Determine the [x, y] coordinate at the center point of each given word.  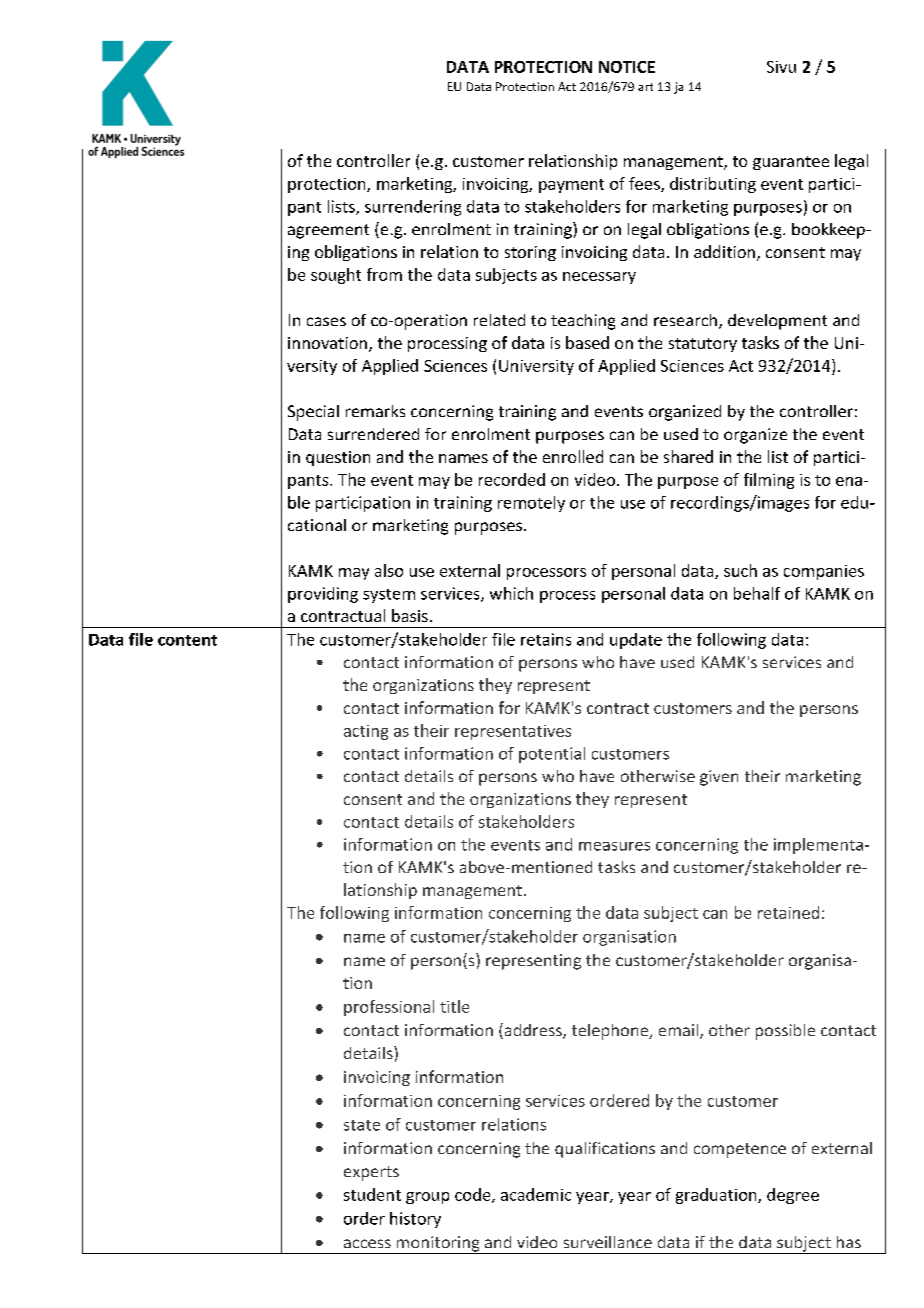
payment [571, 186]
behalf [757, 593]
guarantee [791, 163]
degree [793, 1196]
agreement [328, 231]
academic [536, 1194]
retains [546, 639]
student [372, 1194]
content [187, 640]
